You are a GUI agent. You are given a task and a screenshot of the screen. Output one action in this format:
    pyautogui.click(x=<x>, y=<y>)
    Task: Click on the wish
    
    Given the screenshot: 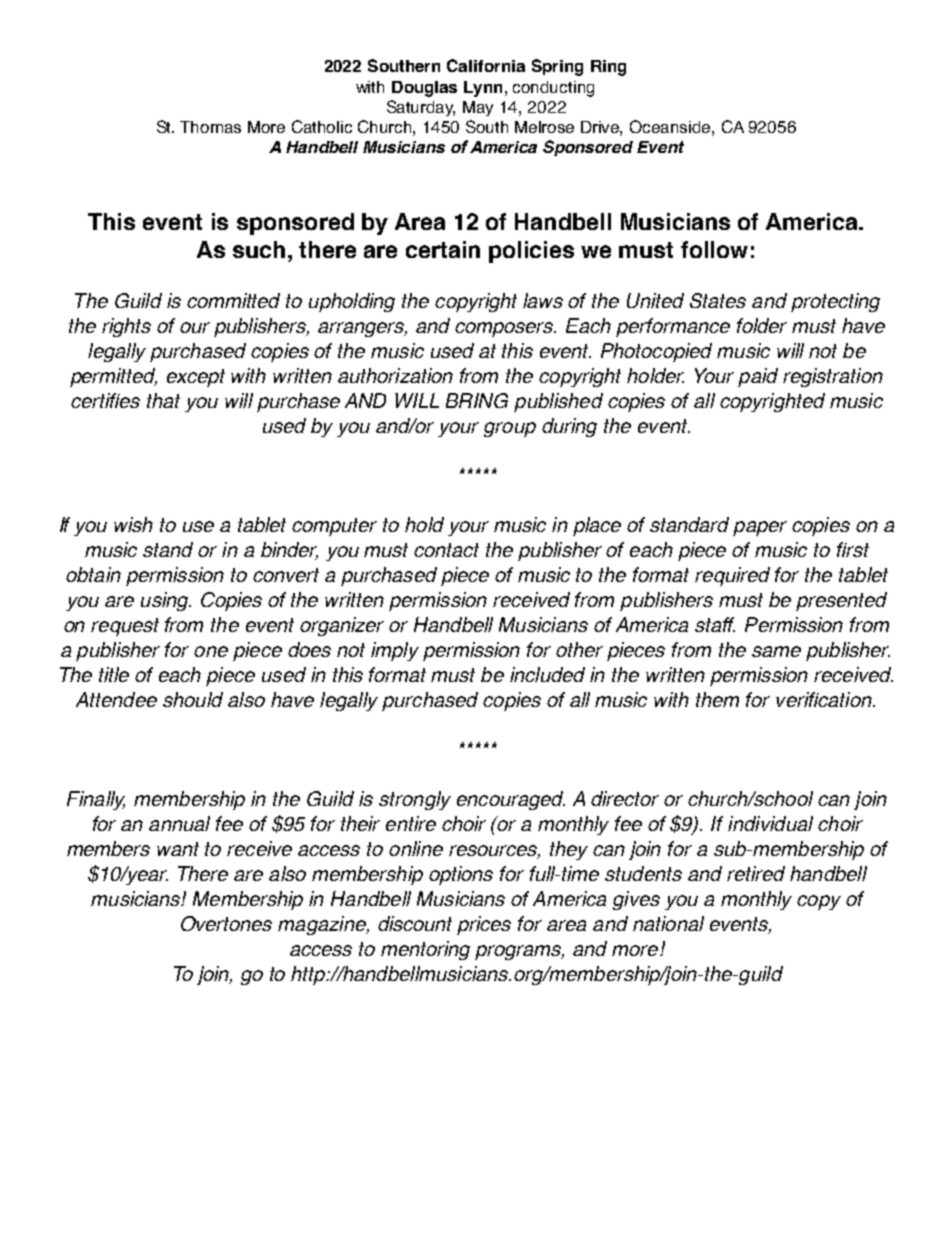 What is the action you would take?
    pyautogui.click(x=133, y=524)
